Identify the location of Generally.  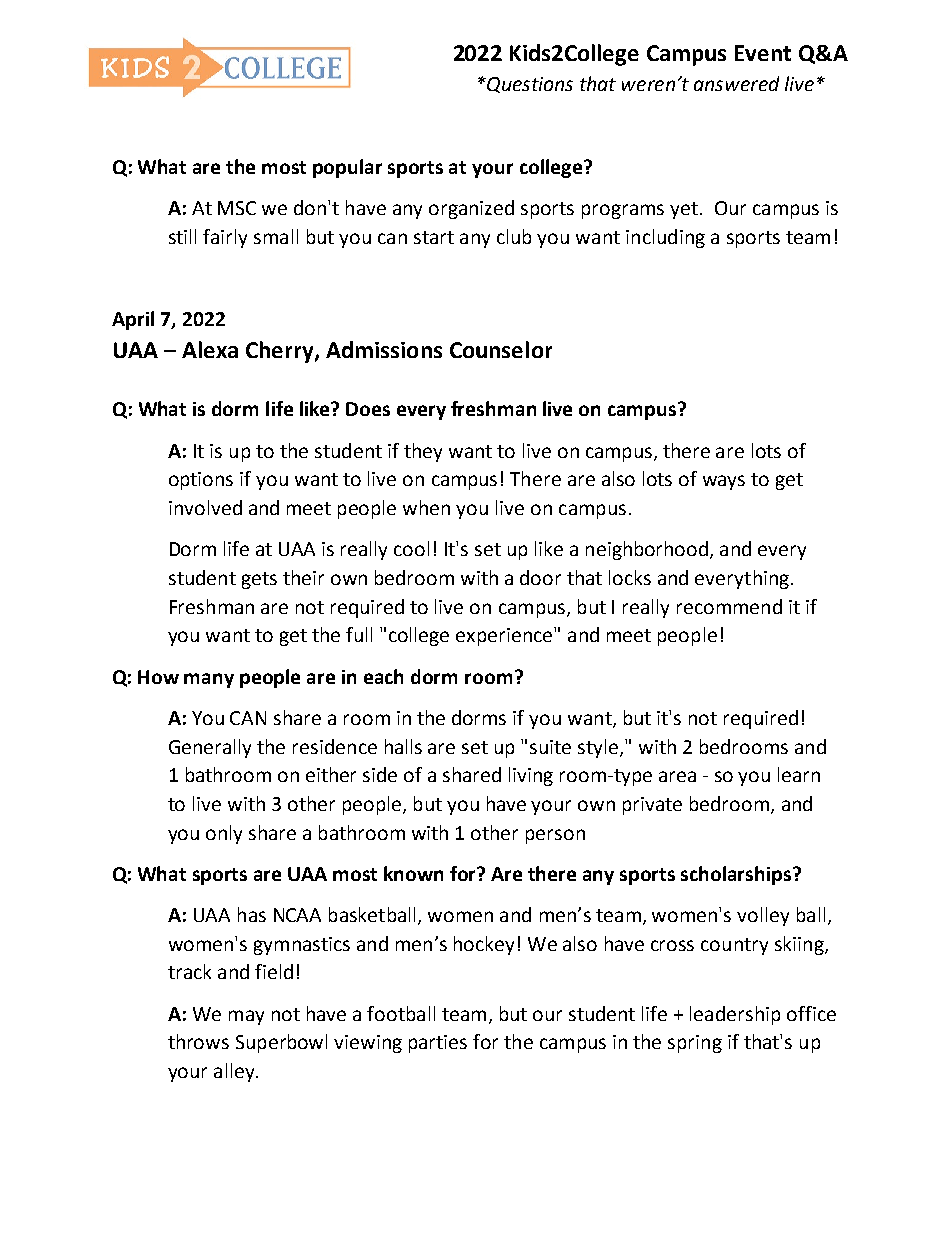
(210, 748).
